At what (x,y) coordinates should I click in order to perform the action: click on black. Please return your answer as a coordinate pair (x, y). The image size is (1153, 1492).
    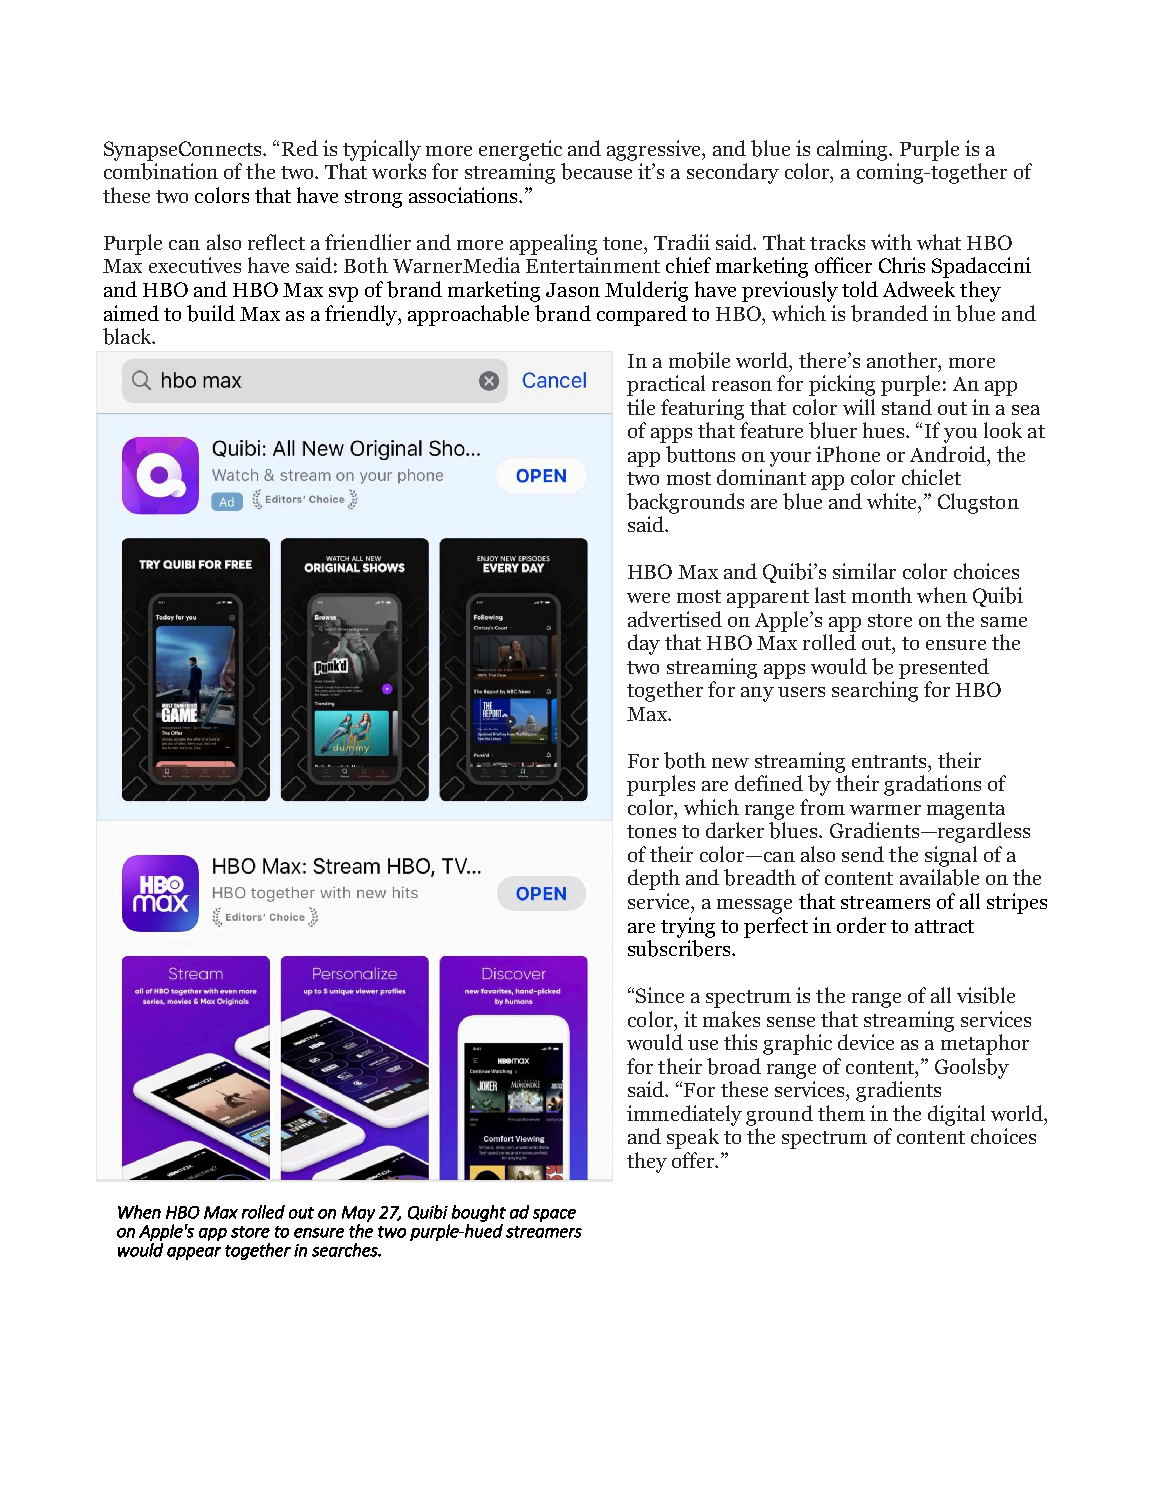
    Looking at the image, I should click on (128, 336).
